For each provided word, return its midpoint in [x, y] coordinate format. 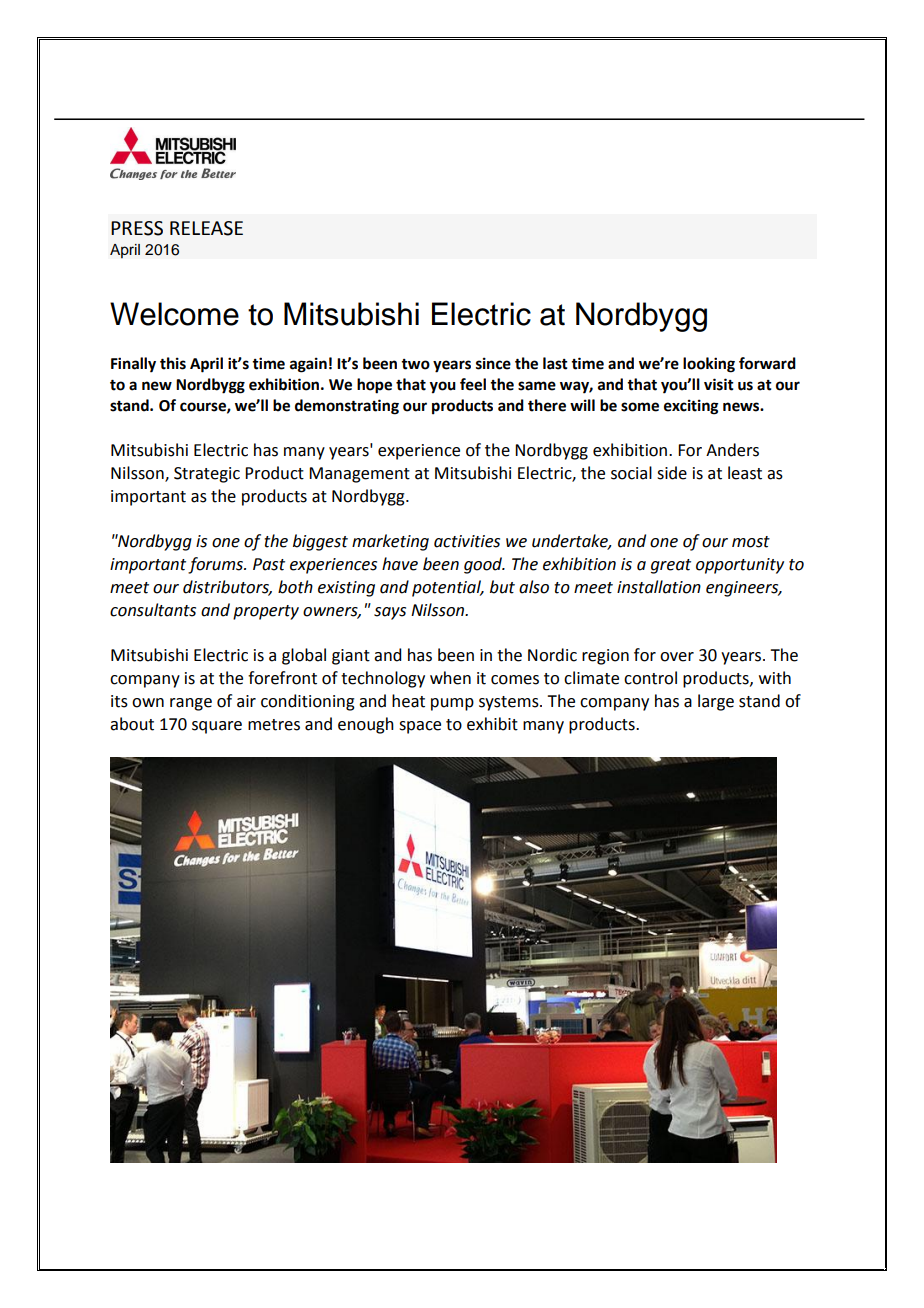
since [493, 363]
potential [447, 588]
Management [359, 475]
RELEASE [206, 228]
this [173, 363]
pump [452, 704]
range [191, 704]
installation [659, 587]
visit [719, 384]
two [415, 364]
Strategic [207, 475]
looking [709, 365]
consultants [153, 610]
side [672, 473]
